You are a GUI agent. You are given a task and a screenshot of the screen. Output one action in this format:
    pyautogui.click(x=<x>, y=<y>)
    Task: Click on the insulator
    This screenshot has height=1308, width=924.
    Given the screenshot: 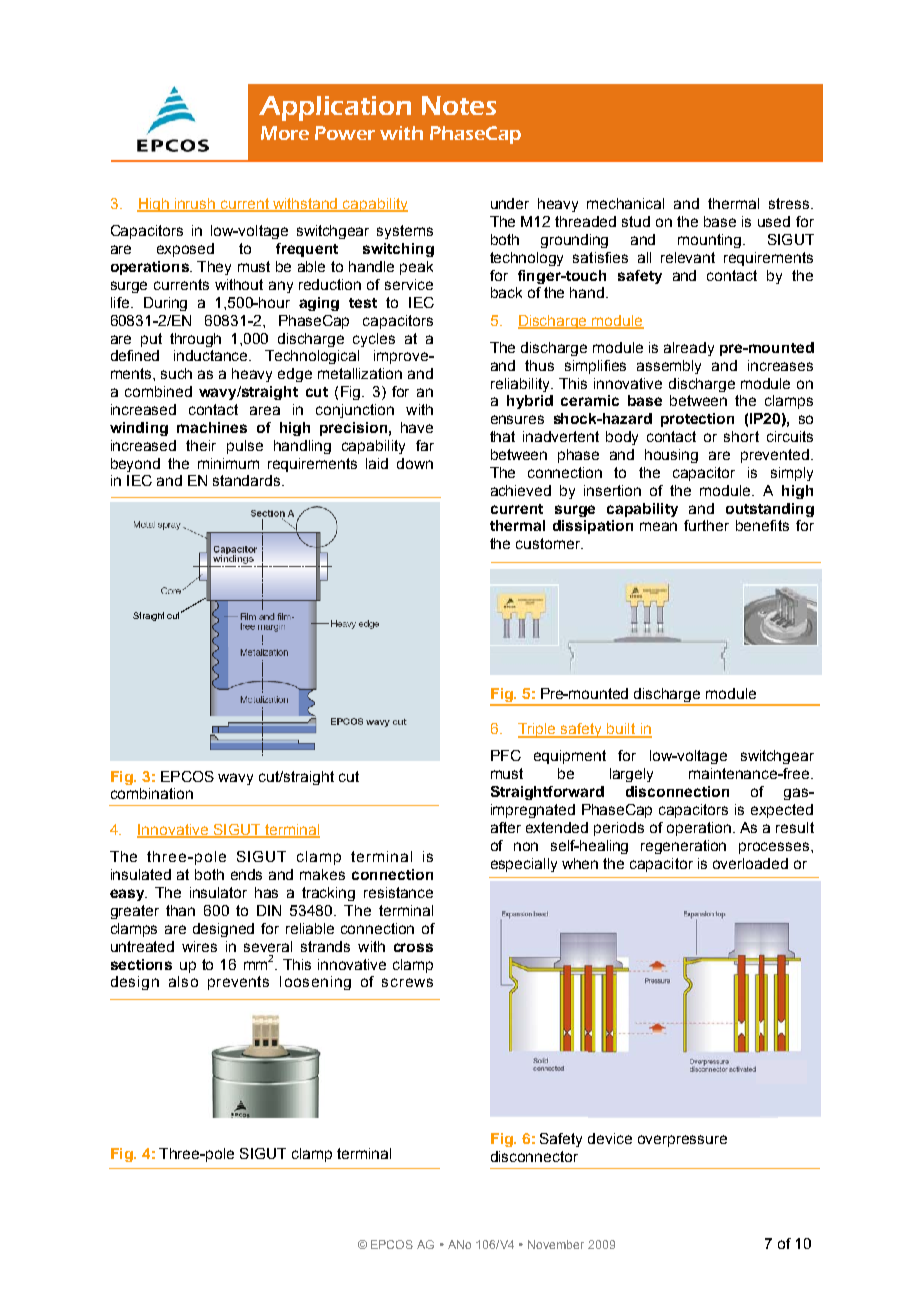 What is the action you would take?
    pyautogui.click(x=218, y=892)
